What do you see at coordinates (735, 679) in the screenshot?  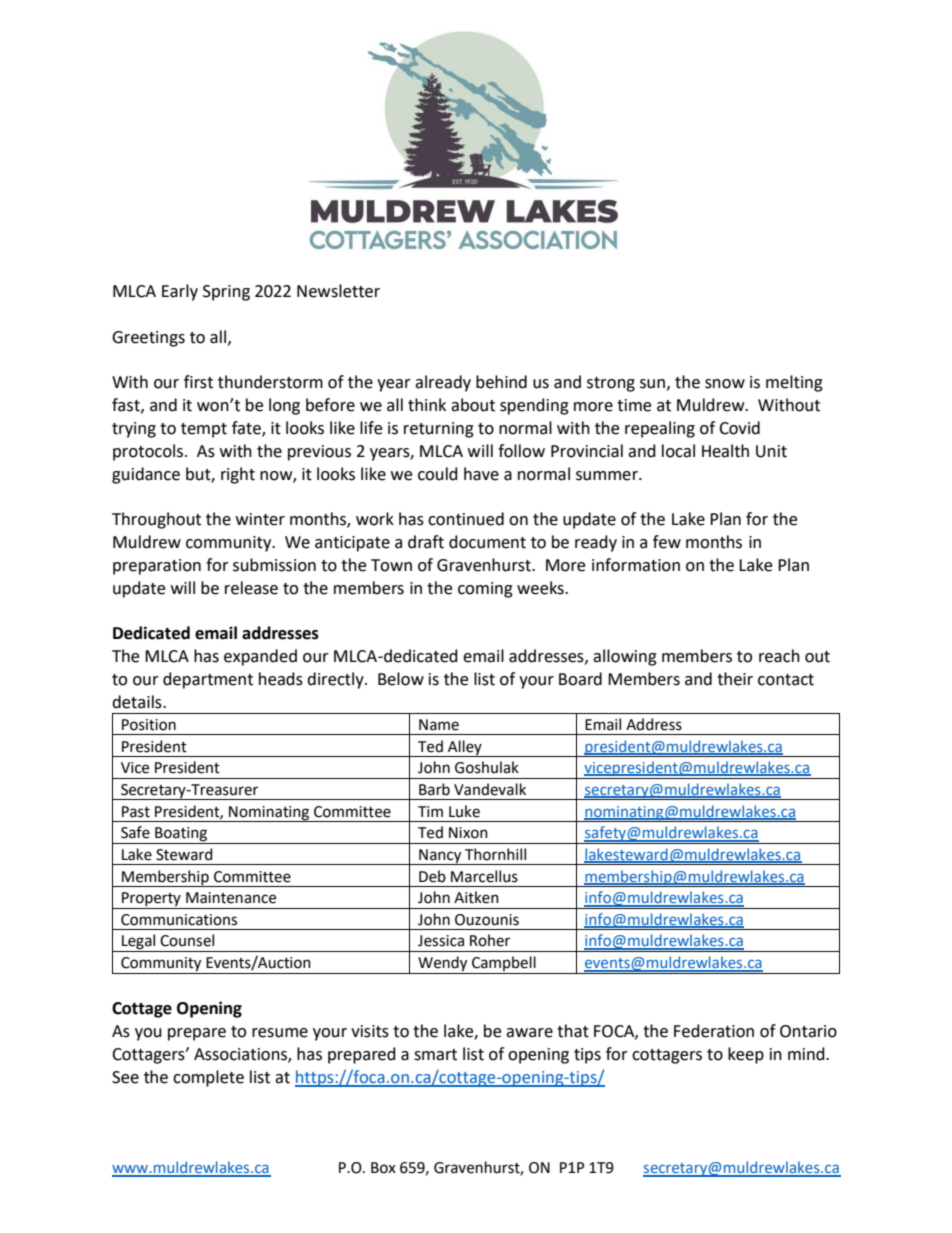 I see `their` at bounding box center [735, 679].
